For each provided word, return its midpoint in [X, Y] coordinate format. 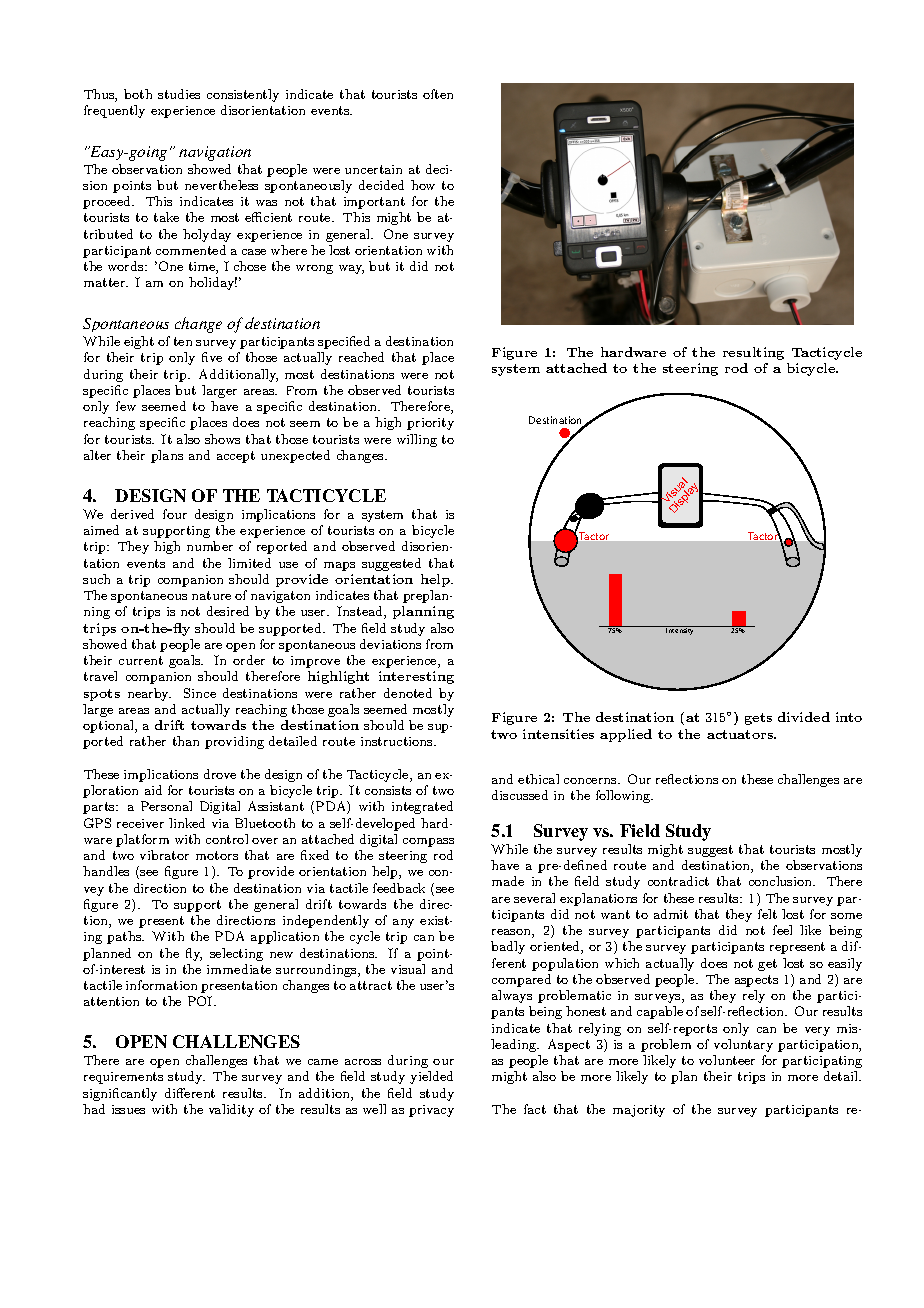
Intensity [681, 630]
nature [211, 595]
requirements [123, 1078]
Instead [361, 612]
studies [179, 94]
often [438, 94]
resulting [753, 353]
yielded [431, 1077]
